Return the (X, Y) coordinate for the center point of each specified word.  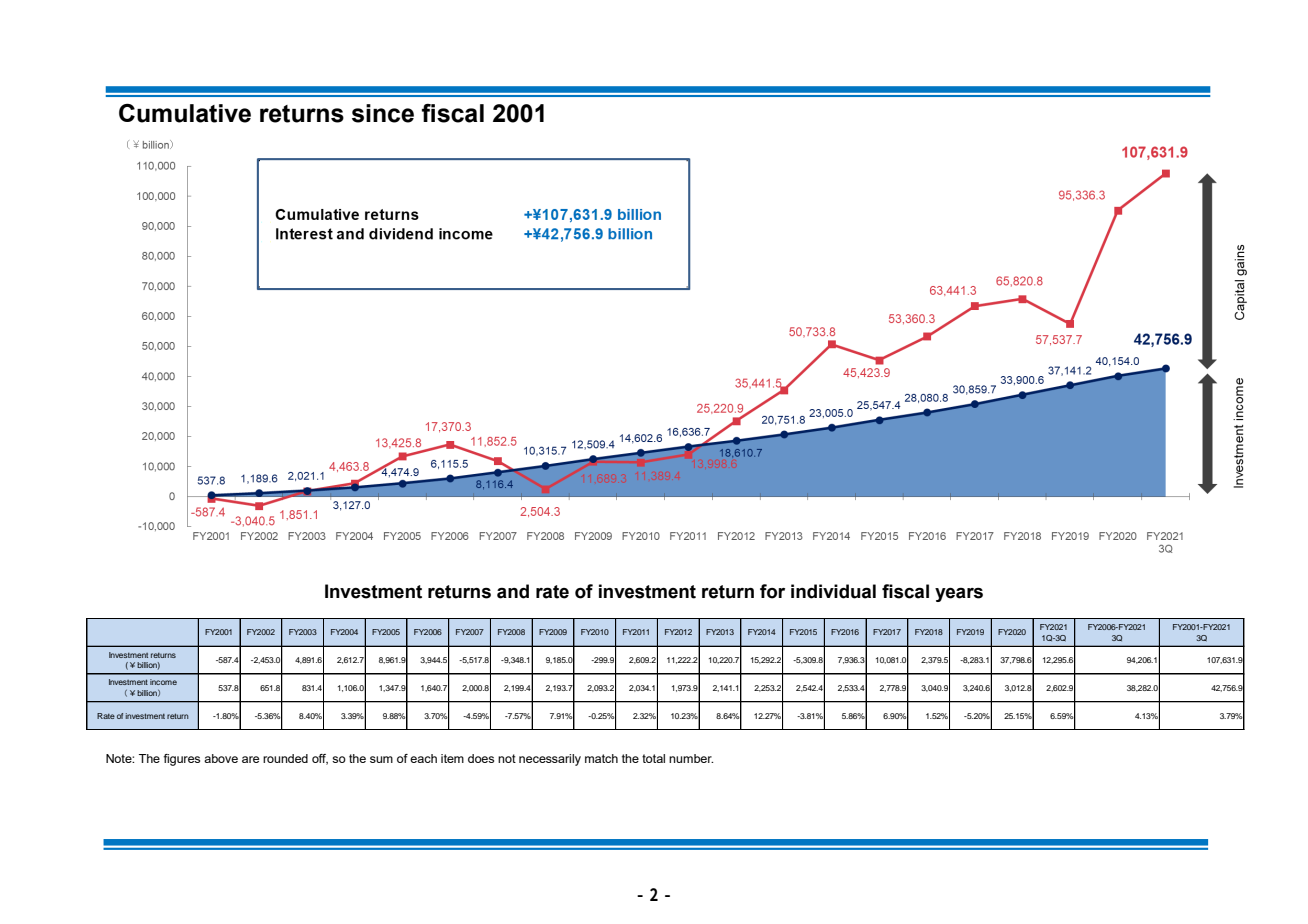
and (513, 591)
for (772, 591)
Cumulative (185, 113)
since (383, 113)
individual (833, 591)
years (959, 595)
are (250, 759)
